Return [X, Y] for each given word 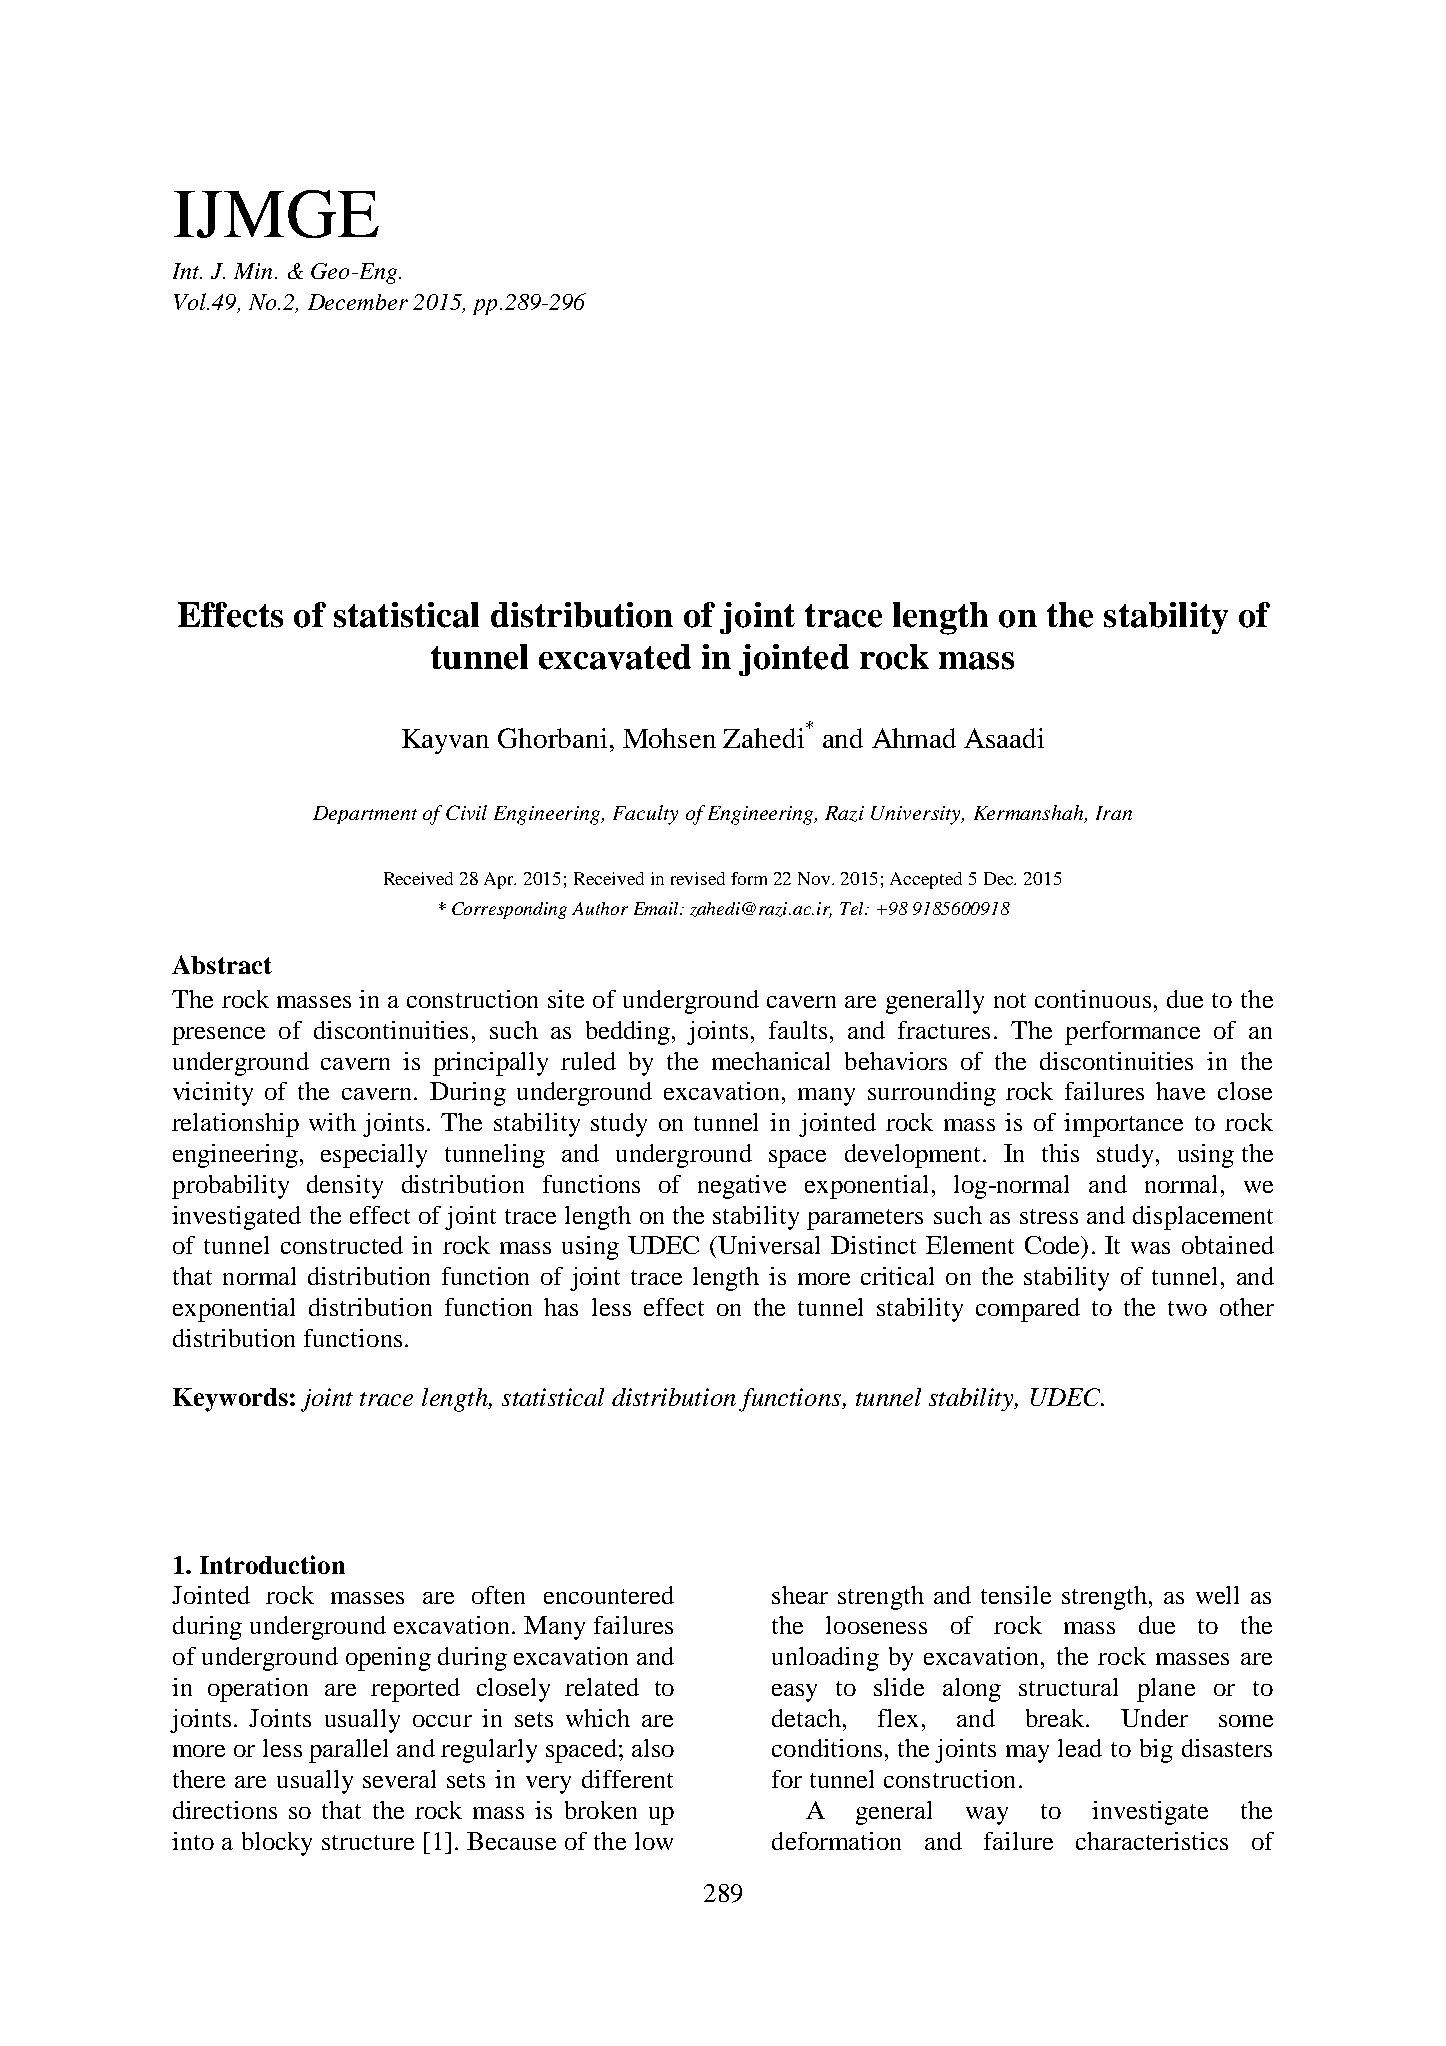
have [1180, 1091]
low [654, 1841]
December [358, 302]
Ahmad [914, 738]
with [332, 1122]
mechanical [771, 1061]
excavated [615, 657]
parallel [348, 1751]
